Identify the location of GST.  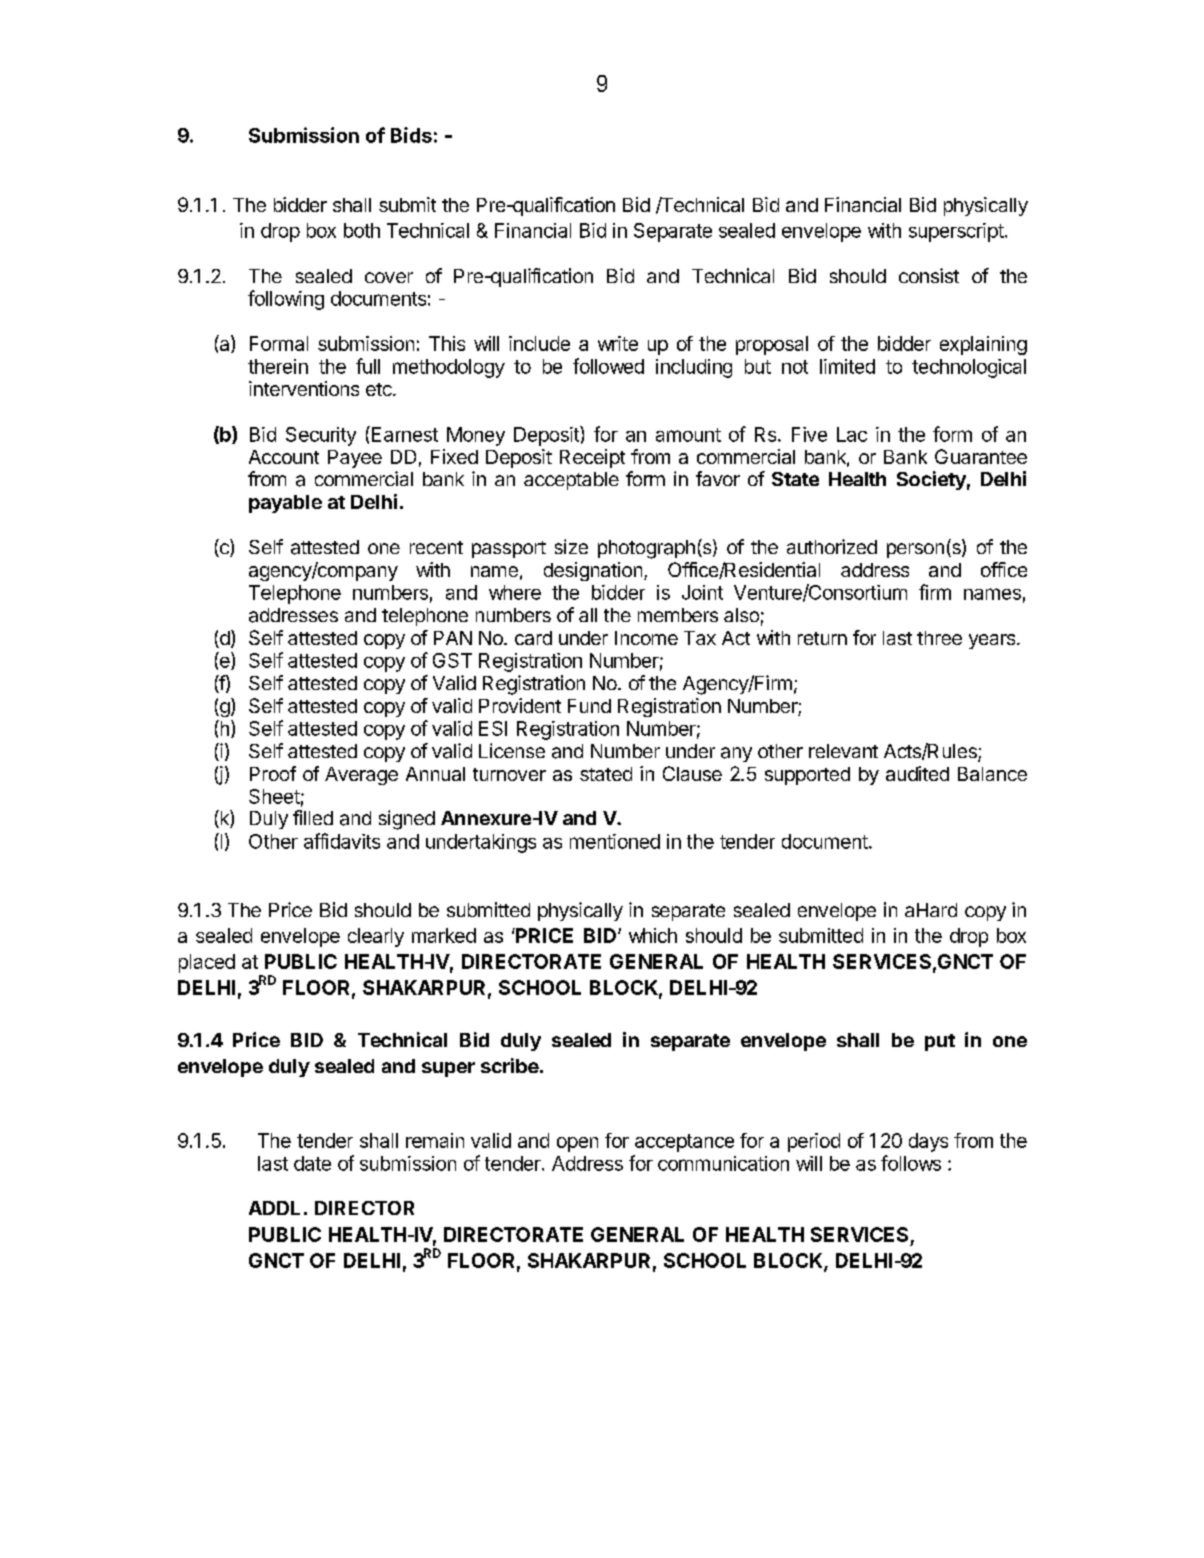
(452, 660).
